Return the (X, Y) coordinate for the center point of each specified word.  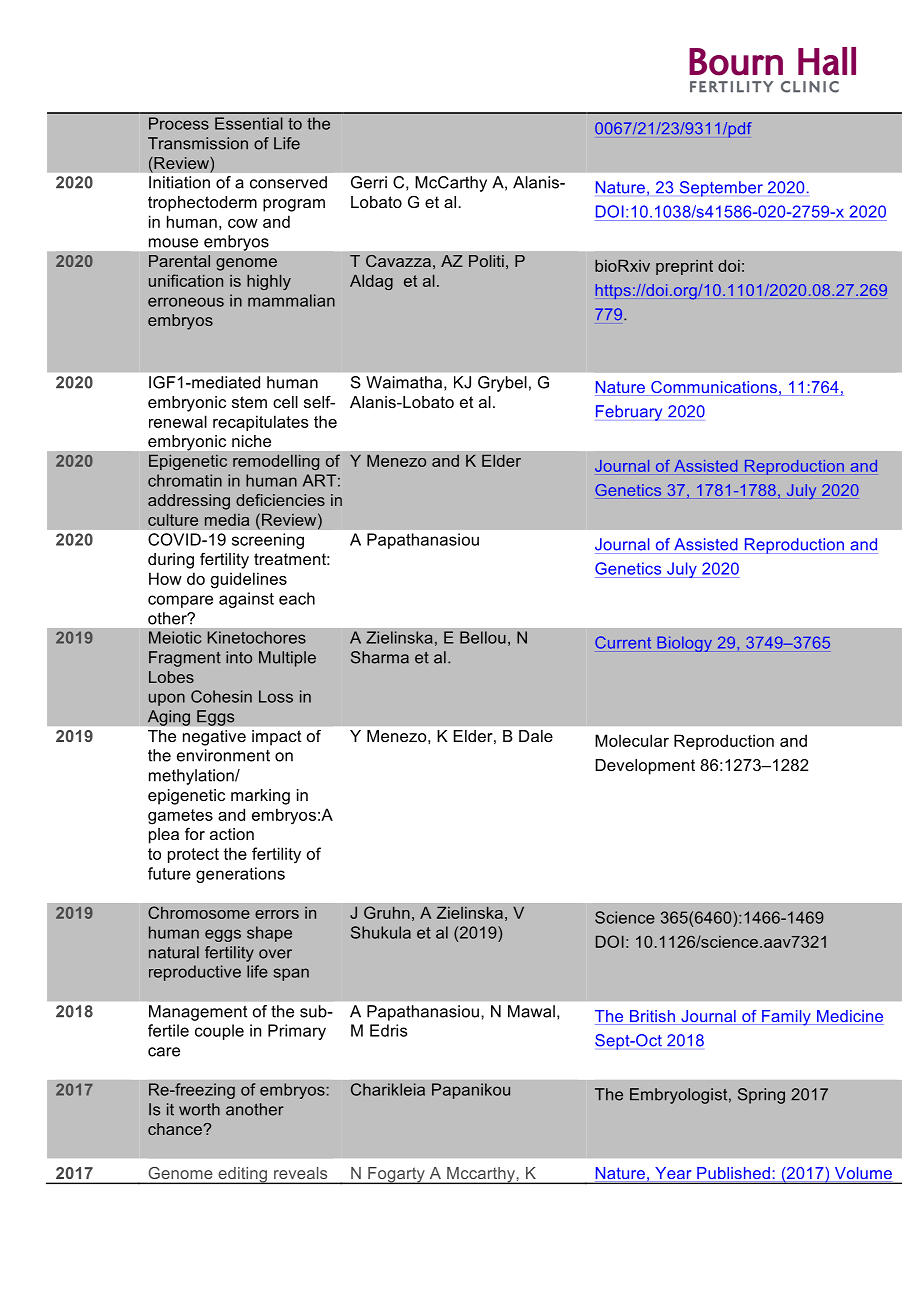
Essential (249, 123)
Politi (486, 261)
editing (242, 1175)
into (239, 657)
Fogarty (396, 1175)
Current (623, 642)
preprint (684, 267)
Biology (684, 644)
